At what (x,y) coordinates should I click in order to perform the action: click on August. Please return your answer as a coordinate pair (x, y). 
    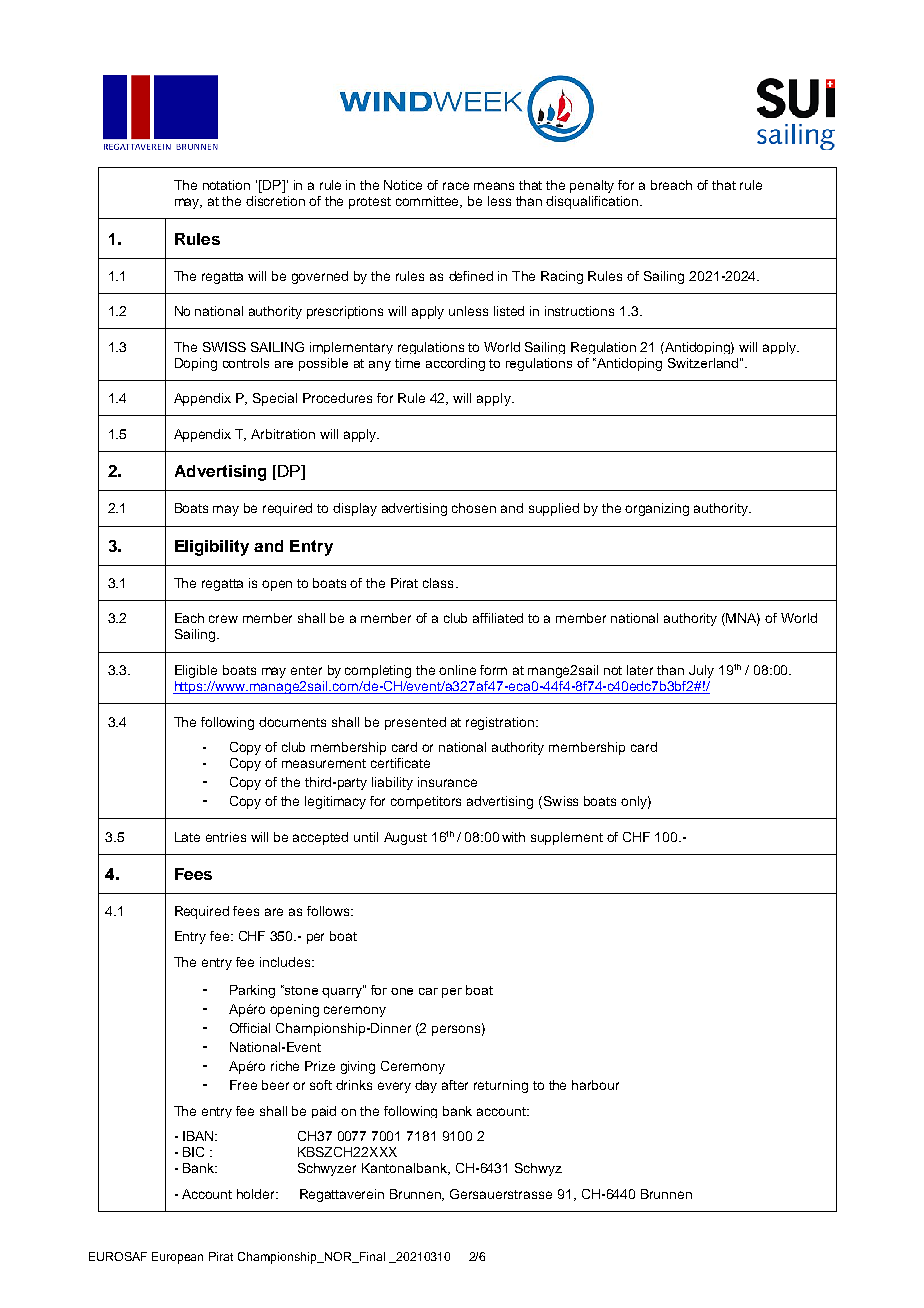
    Looking at the image, I should click on (405, 838).
